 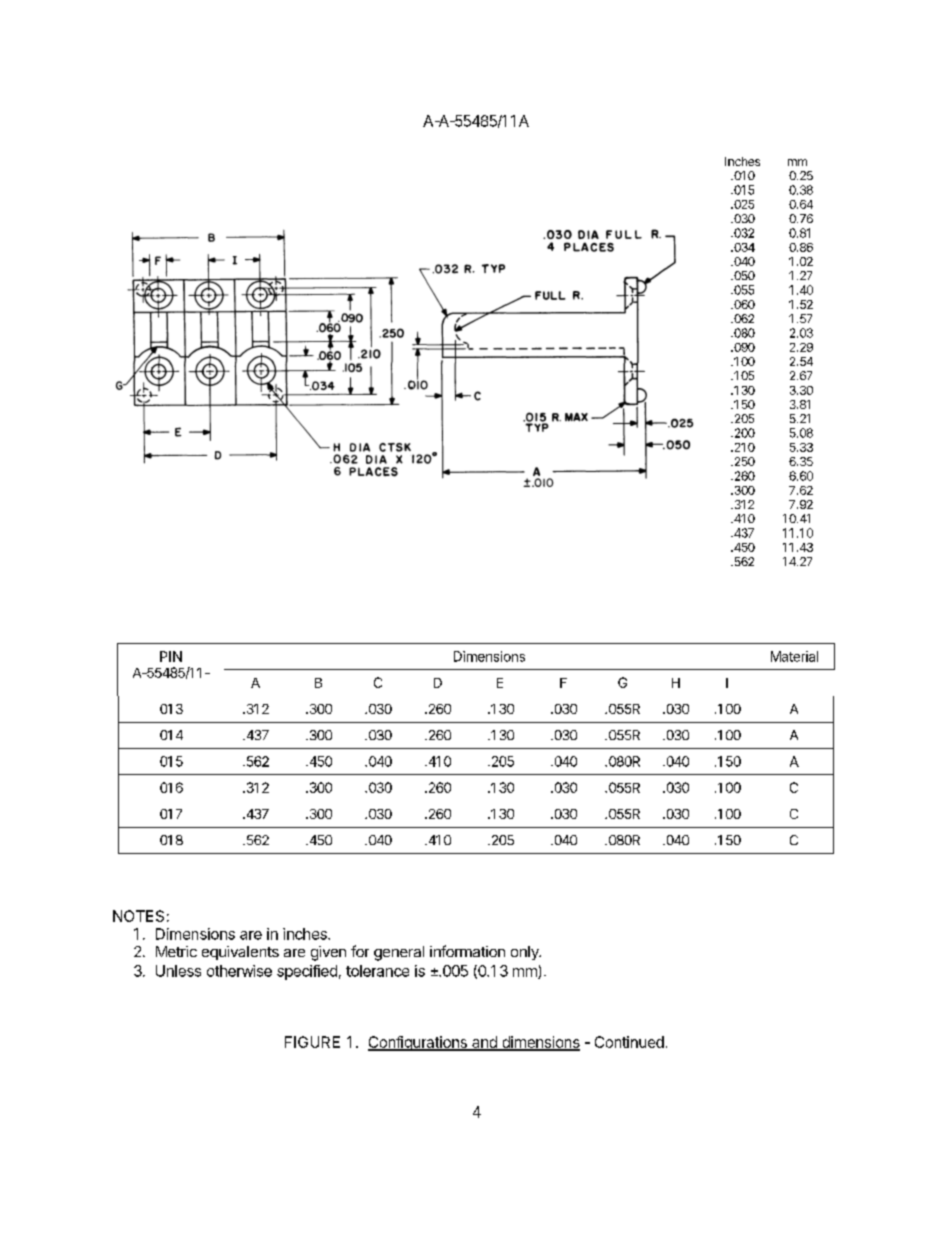 I want to click on NOTES, so click(x=138, y=916).
